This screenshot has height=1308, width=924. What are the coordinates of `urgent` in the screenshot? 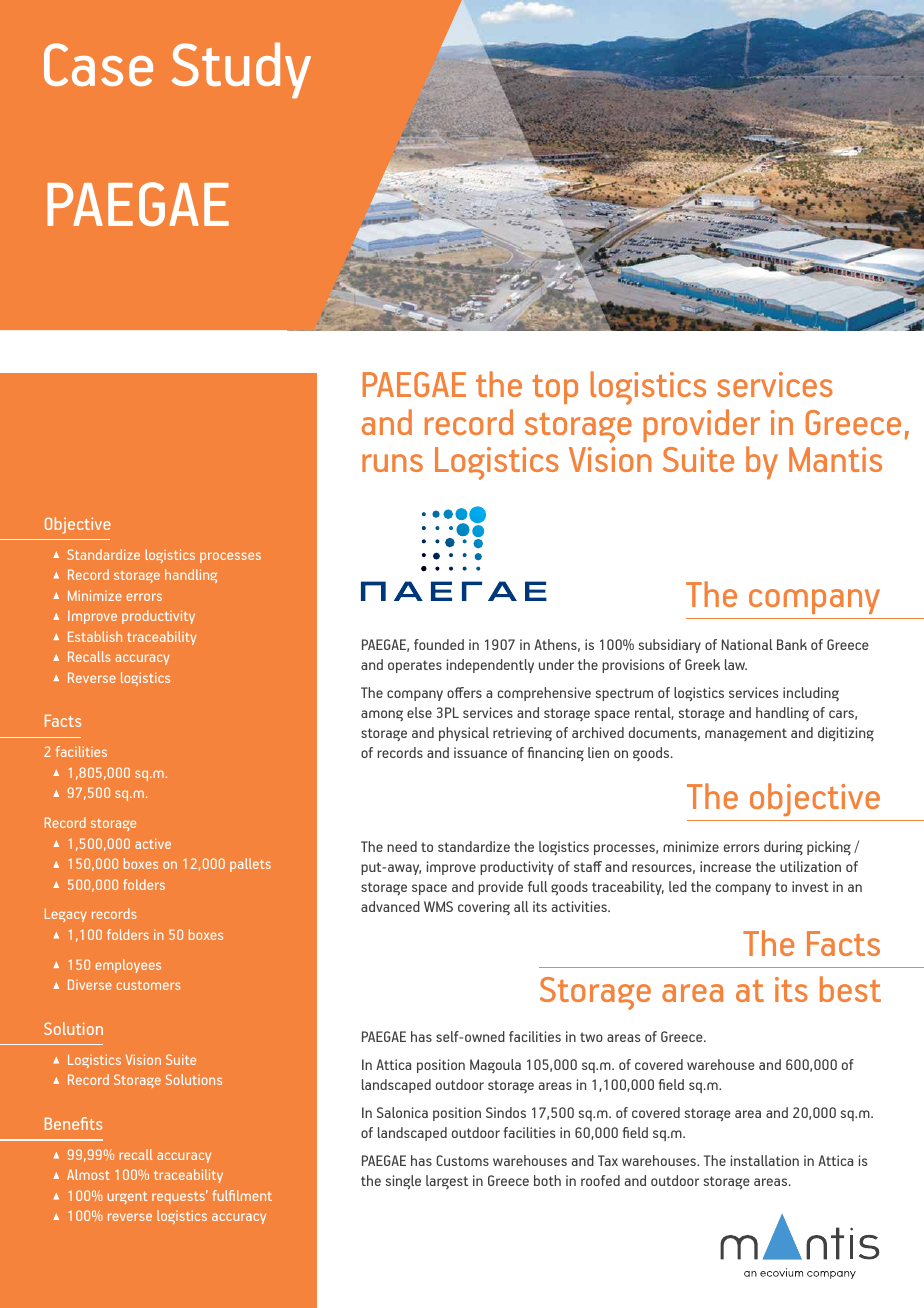 It's located at (127, 1198).
